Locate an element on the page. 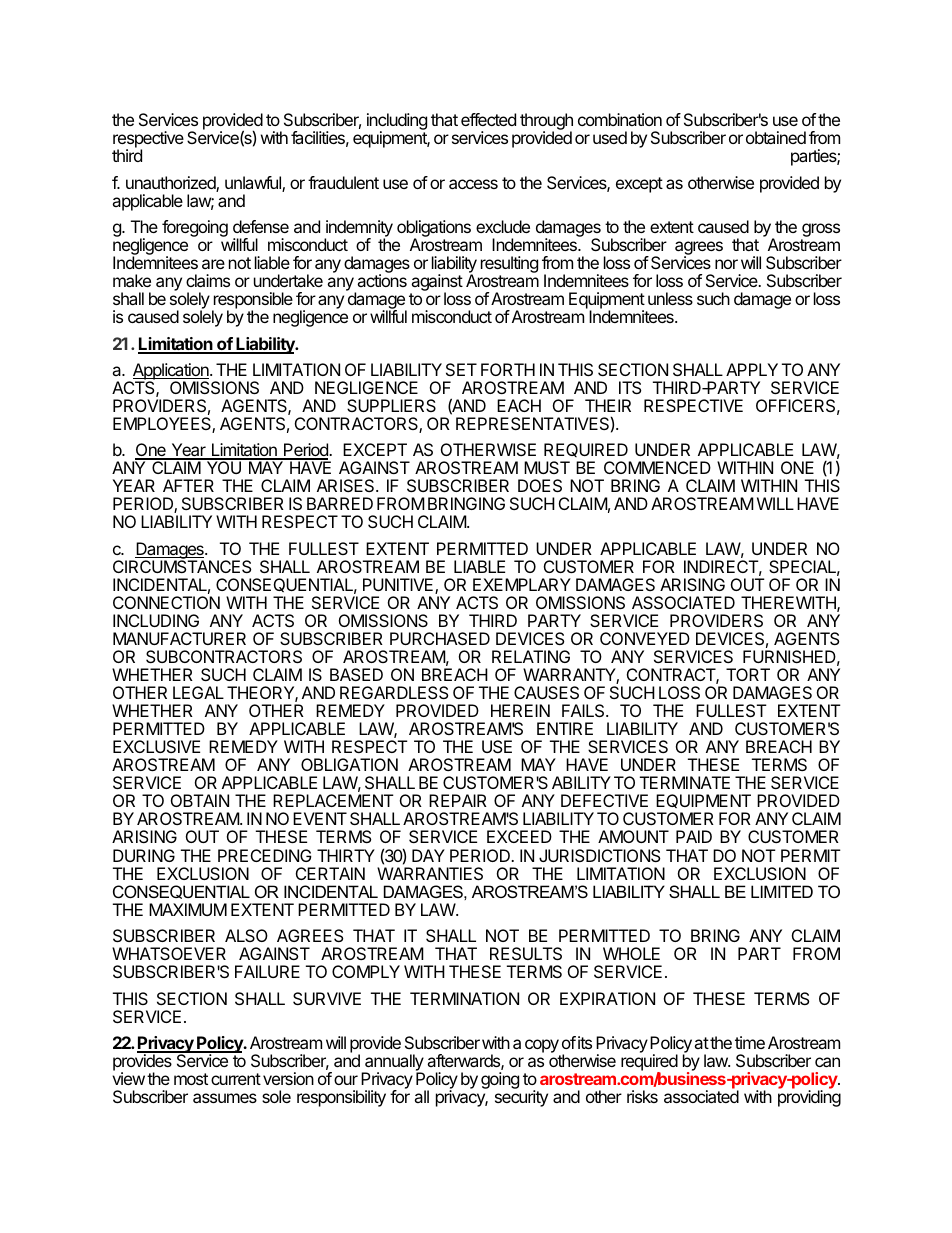 Image resolution: width=952 pixels, height=1233 pixels. defense is located at coordinates (261, 226).
